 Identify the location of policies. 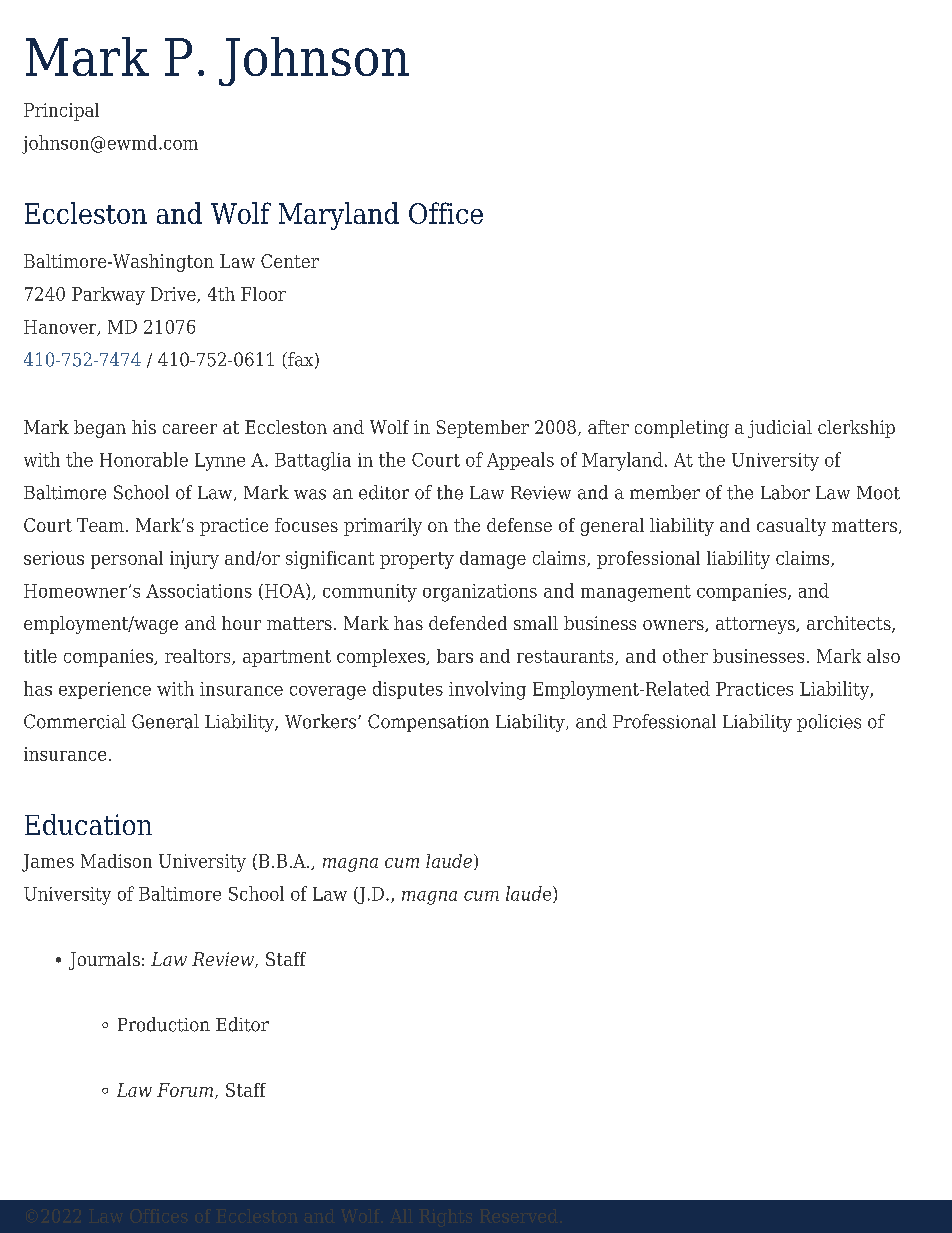
(829, 723).
